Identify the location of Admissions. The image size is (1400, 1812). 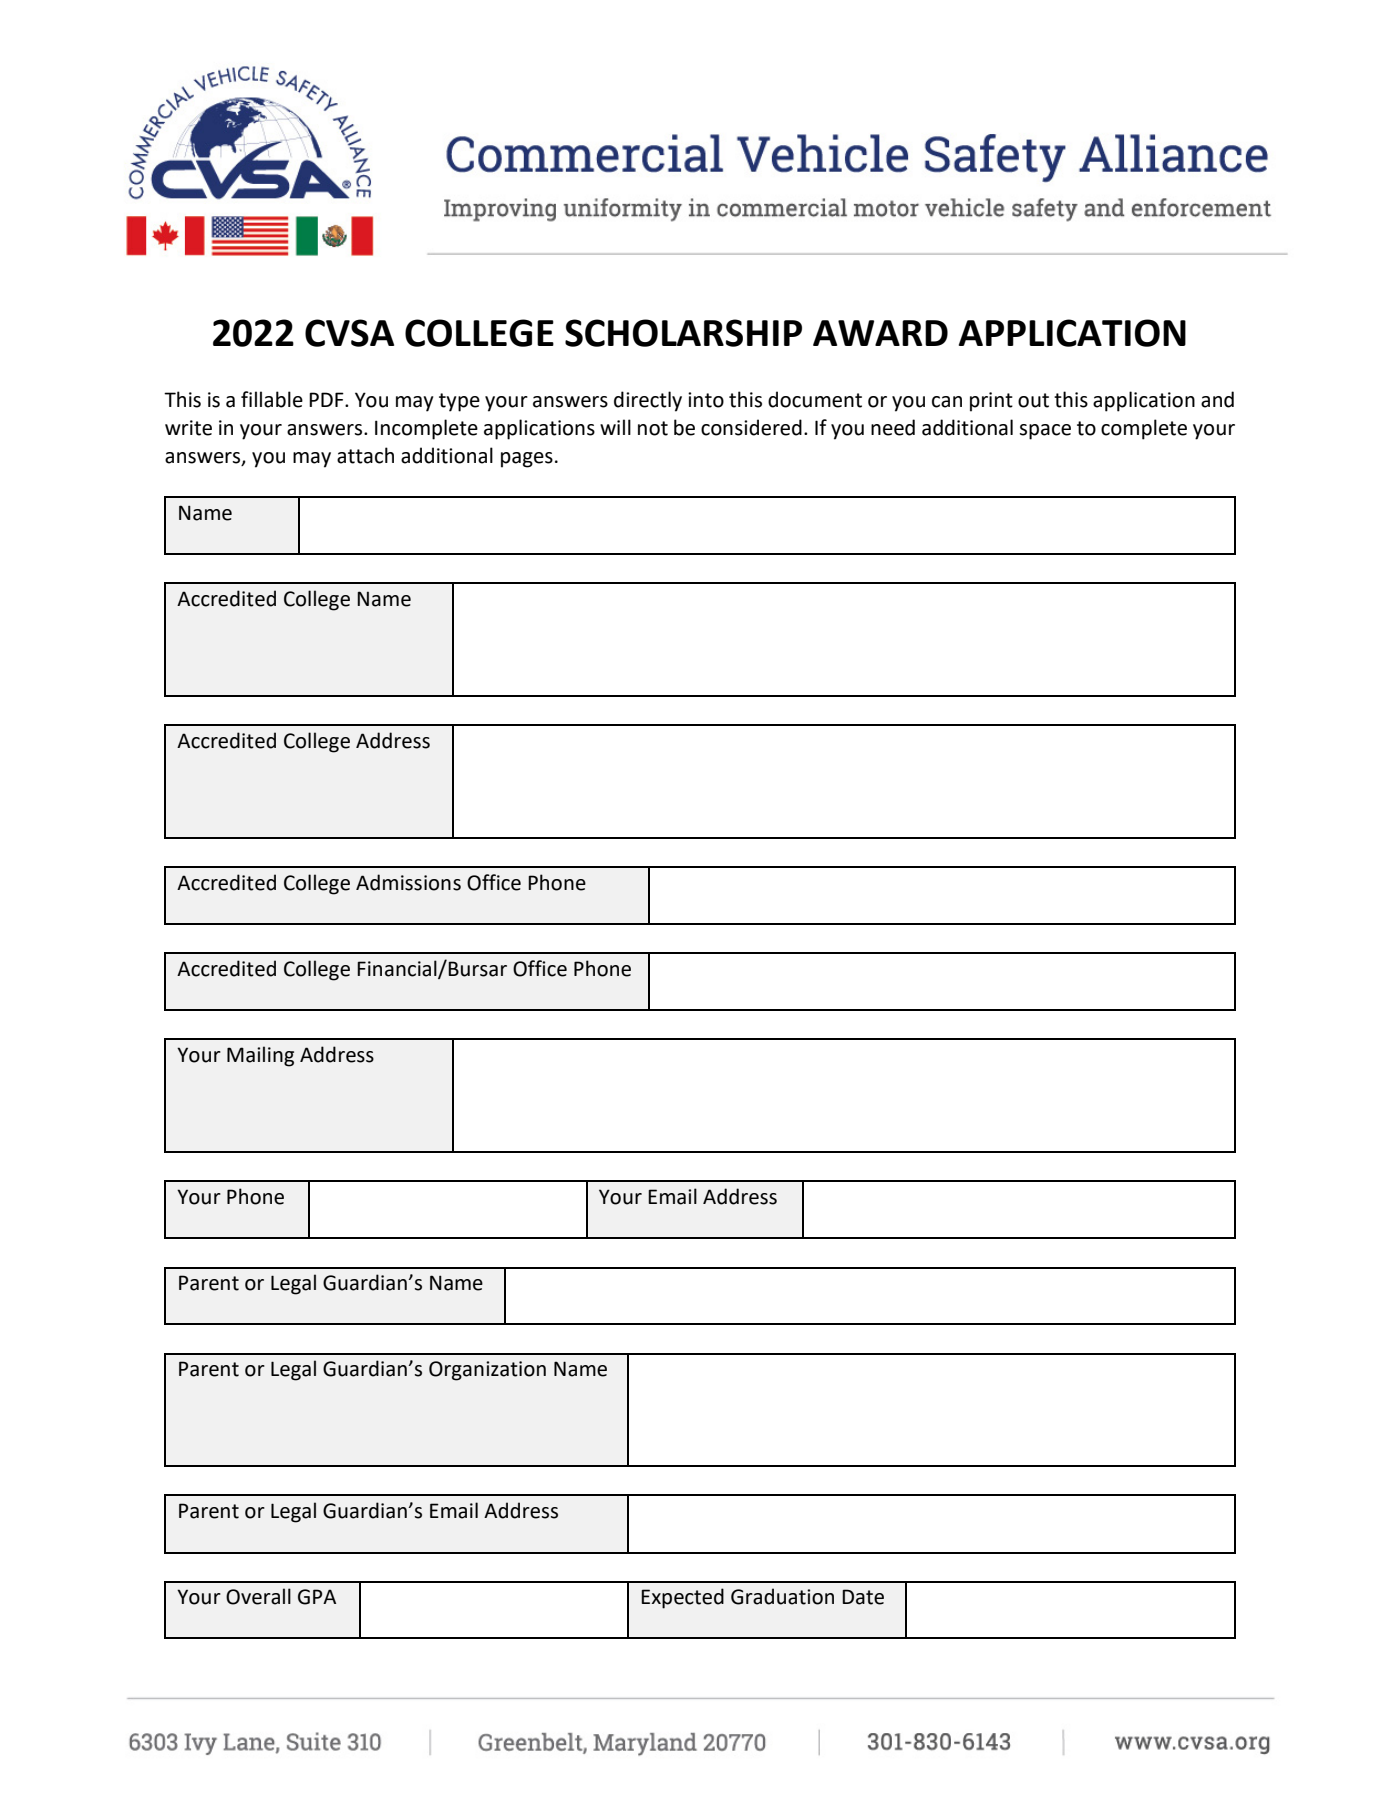
(408, 882).
